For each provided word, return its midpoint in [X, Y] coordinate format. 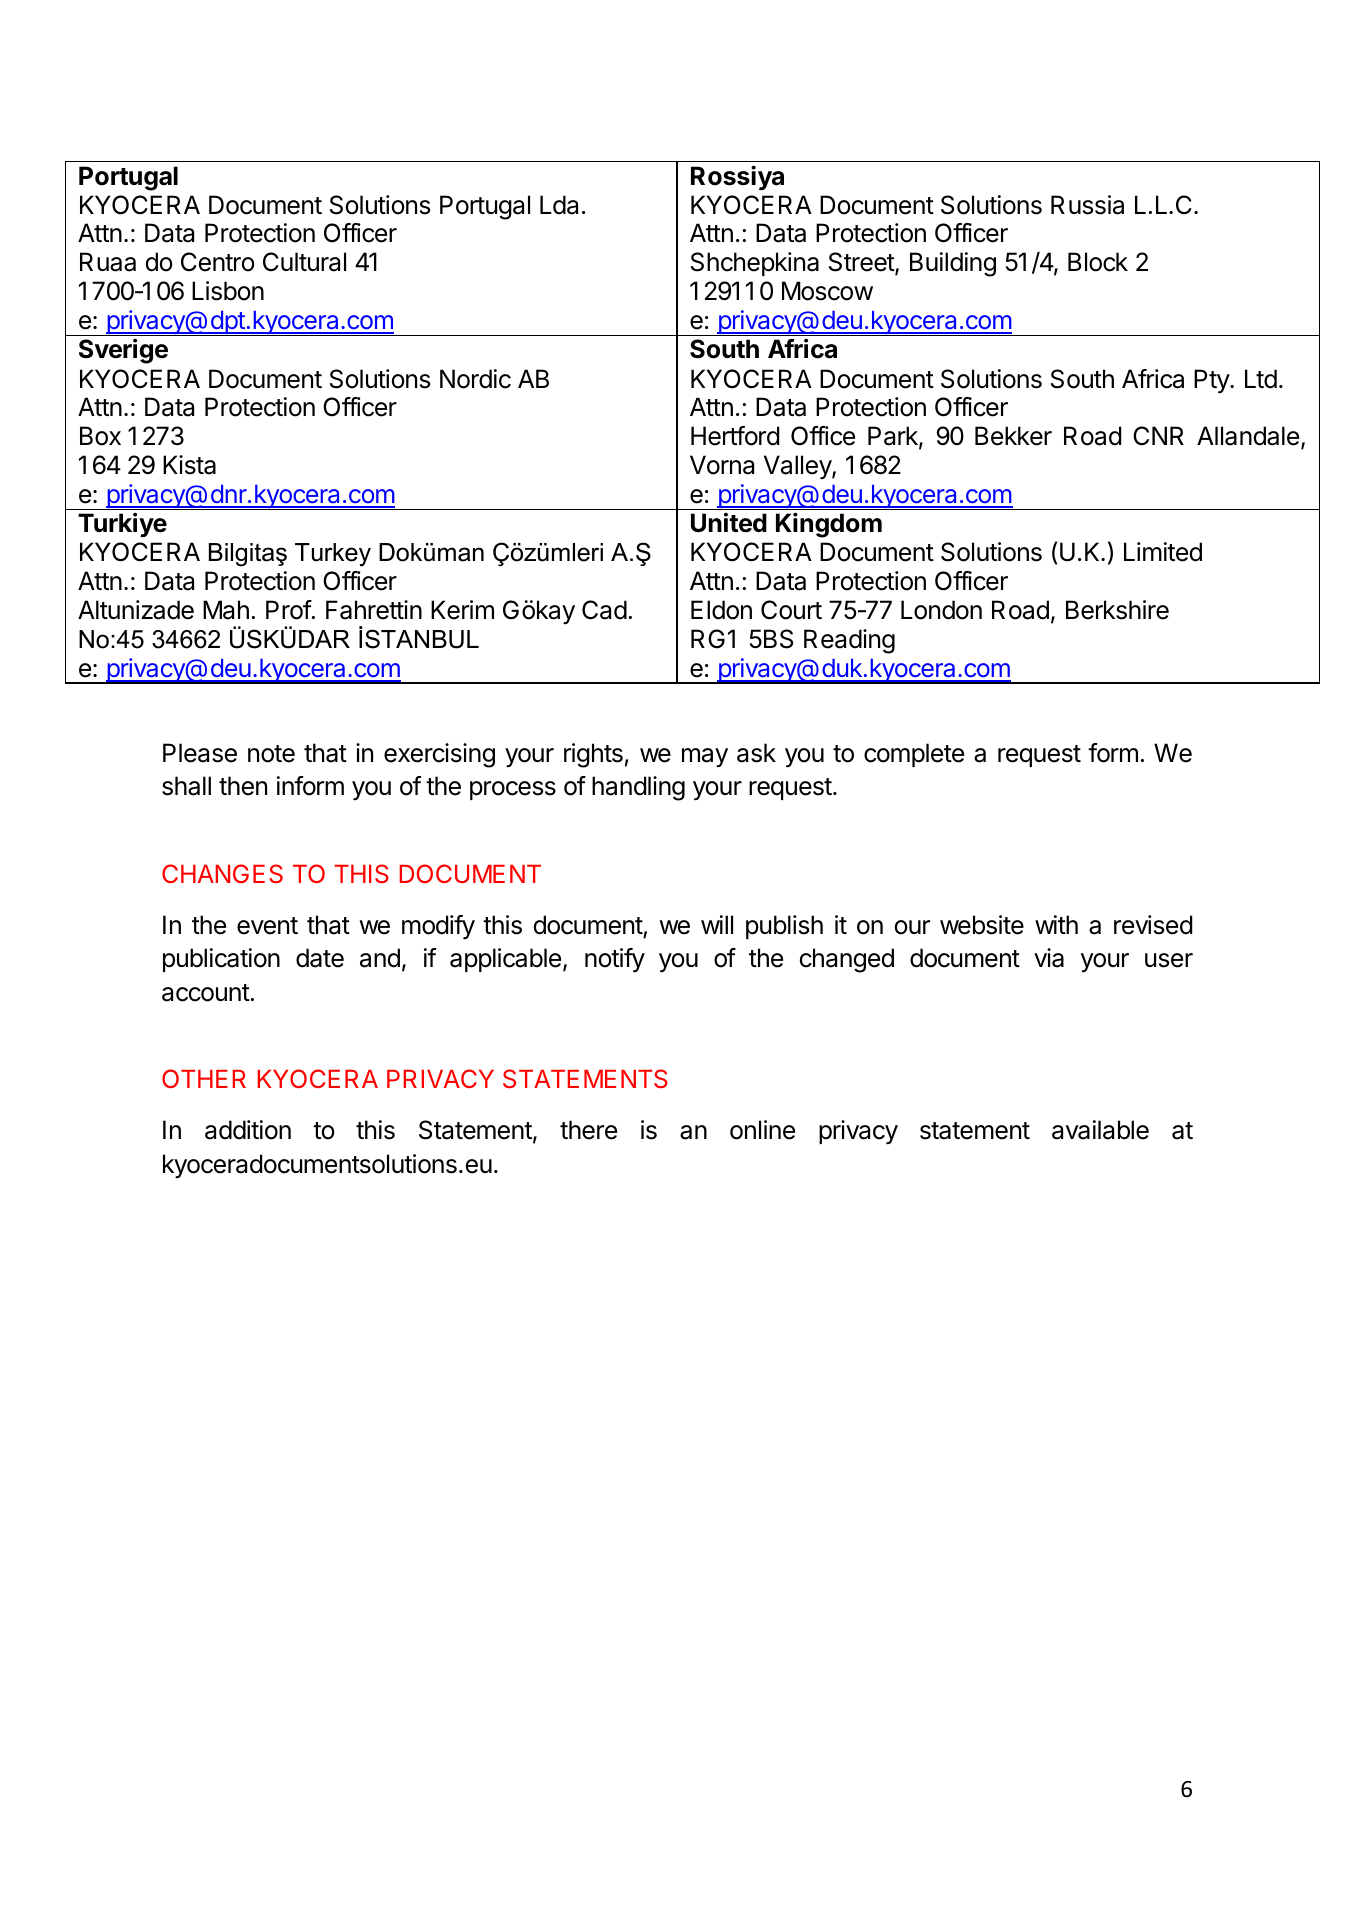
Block [1098, 262]
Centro [218, 262]
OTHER [204, 1078]
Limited [1163, 552]
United [729, 523]
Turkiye [122, 524]
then [243, 786]
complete [914, 755]
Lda [559, 205]
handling [638, 788]
